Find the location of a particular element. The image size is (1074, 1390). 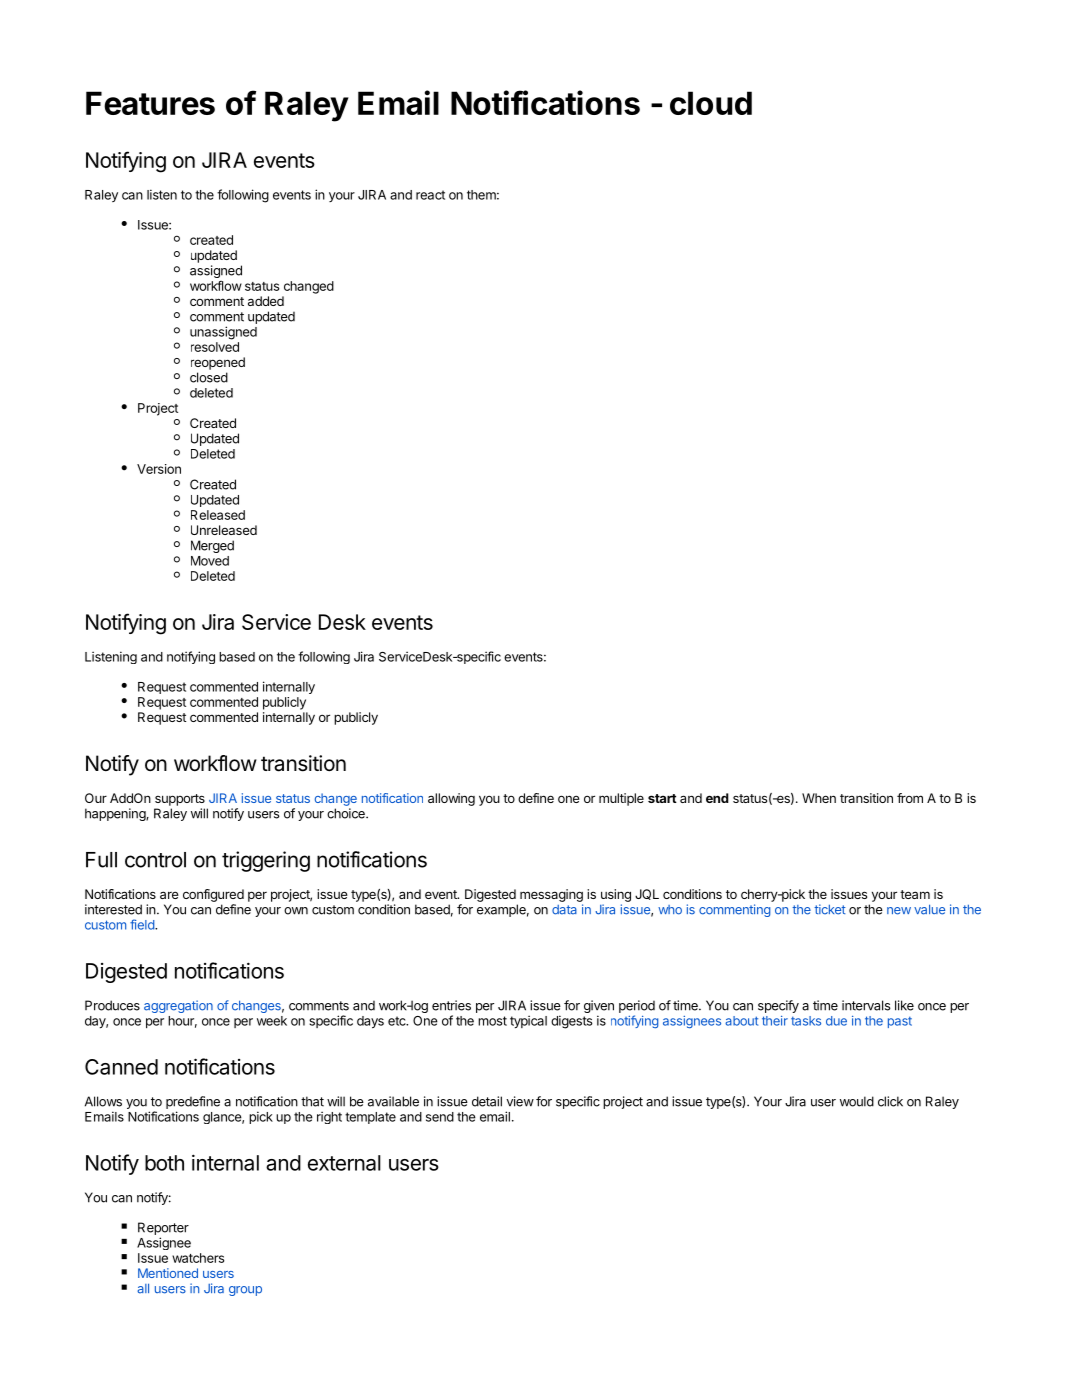

messaging is located at coordinates (551, 895).
